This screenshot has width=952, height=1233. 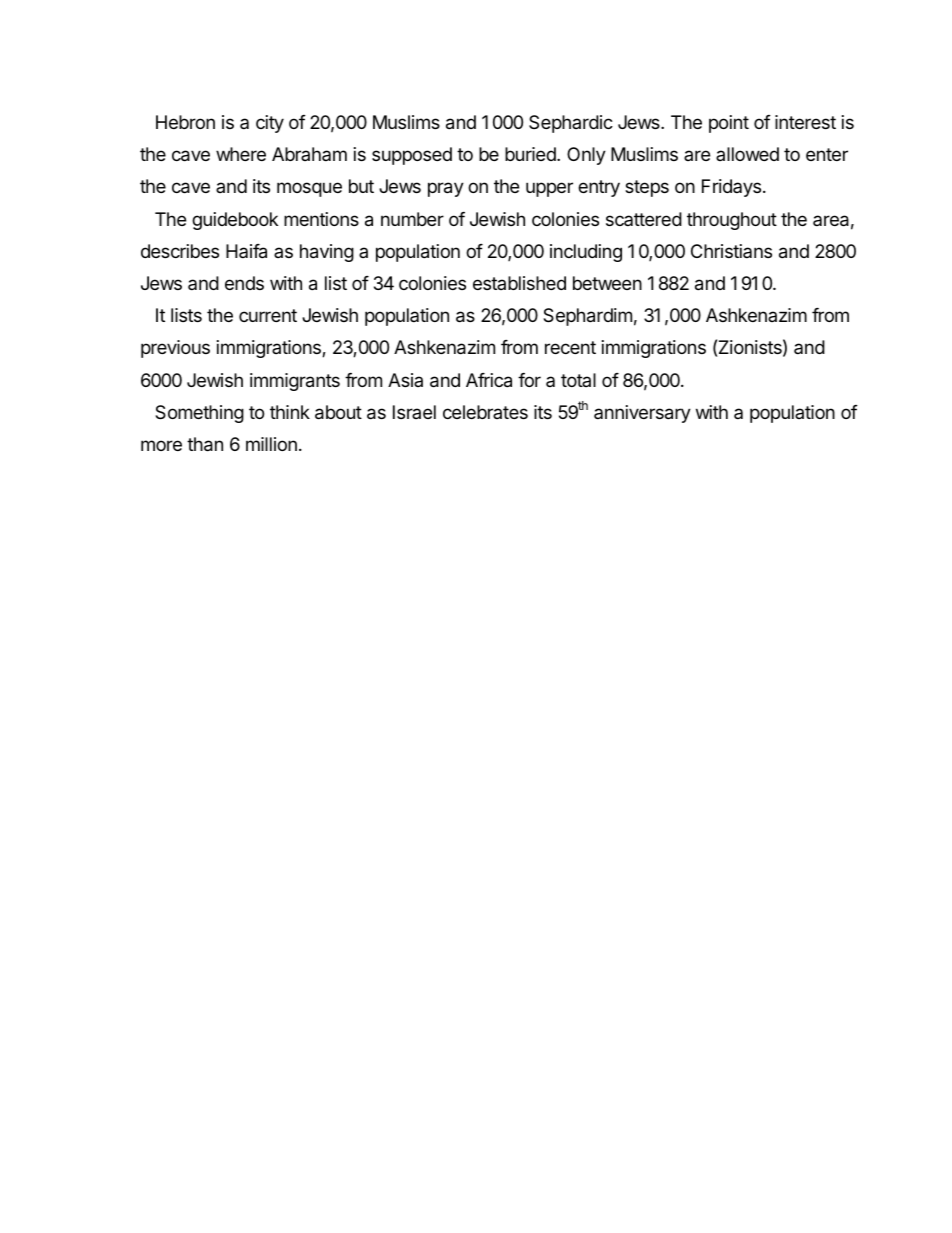 What do you see at coordinates (571, 124) in the screenshot?
I see `Sephardic` at bounding box center [571, 124].
